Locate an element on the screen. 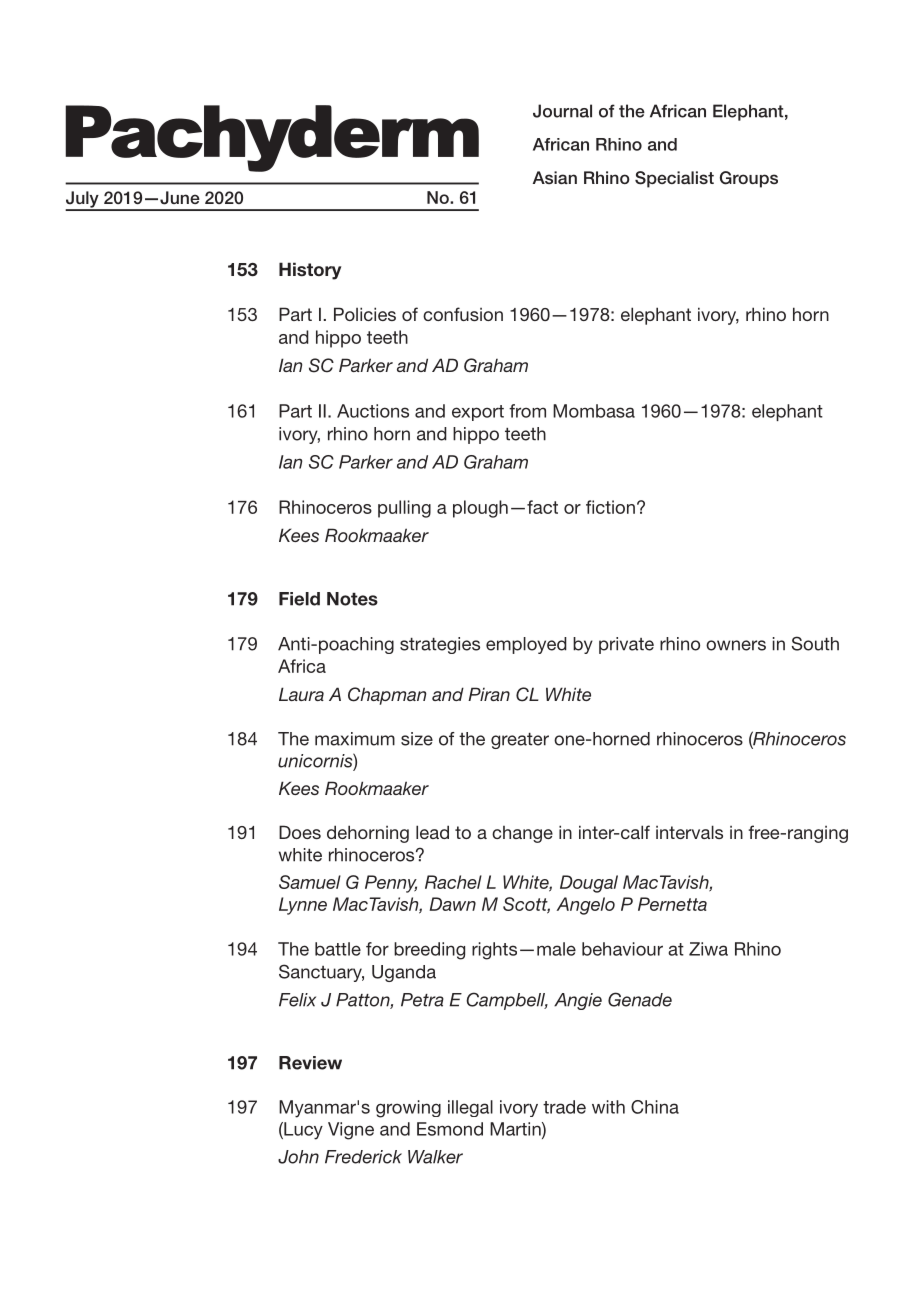  Mombasa is located at coordinates (594, 411).
